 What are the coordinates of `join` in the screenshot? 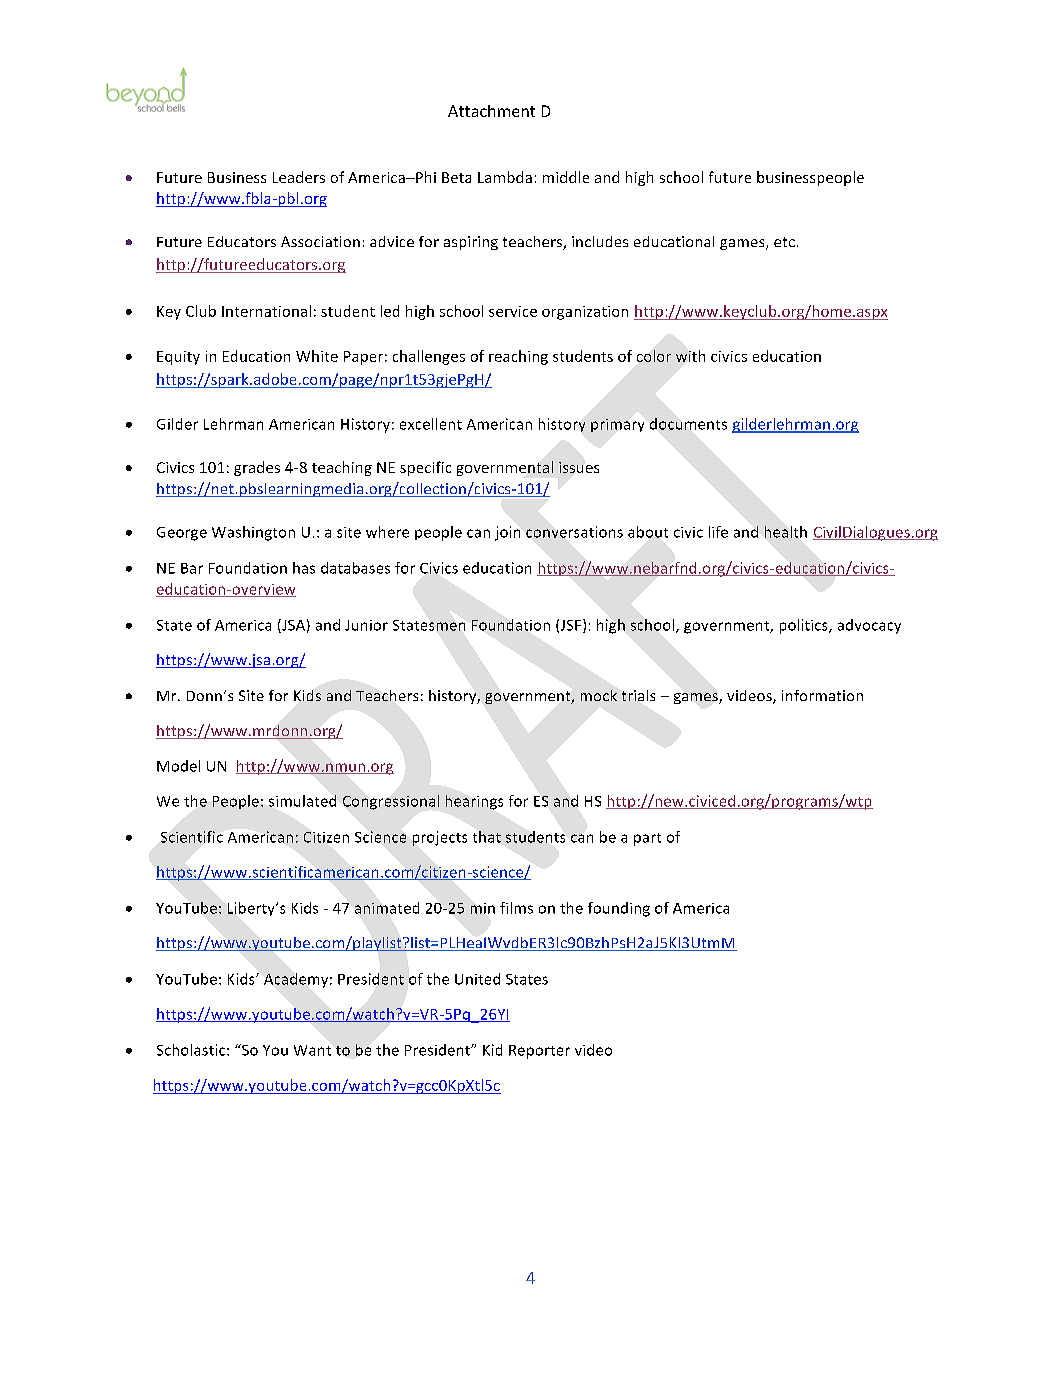 It's located at (507, 533).
